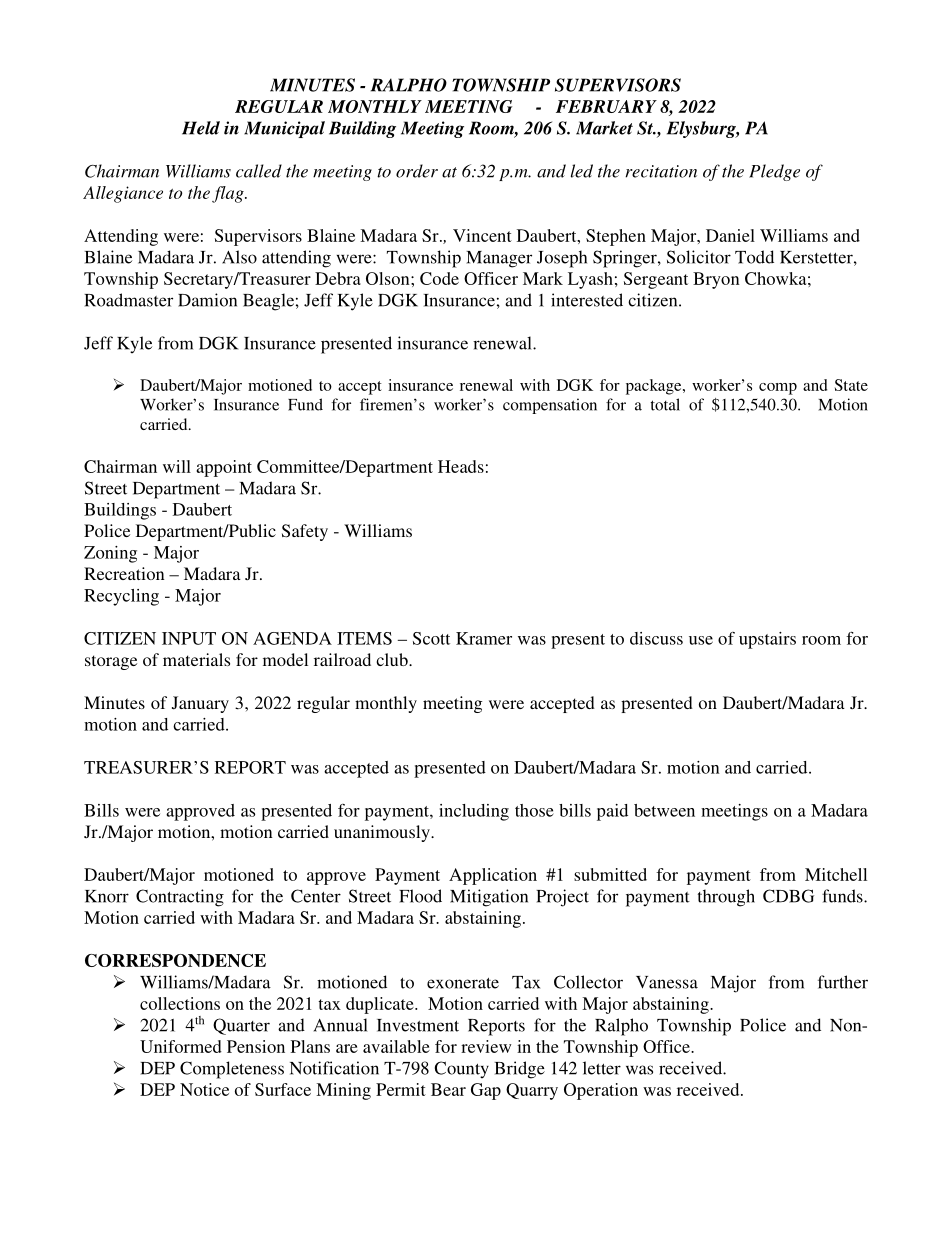  I want to click on Pledge, so click(774, 172).
